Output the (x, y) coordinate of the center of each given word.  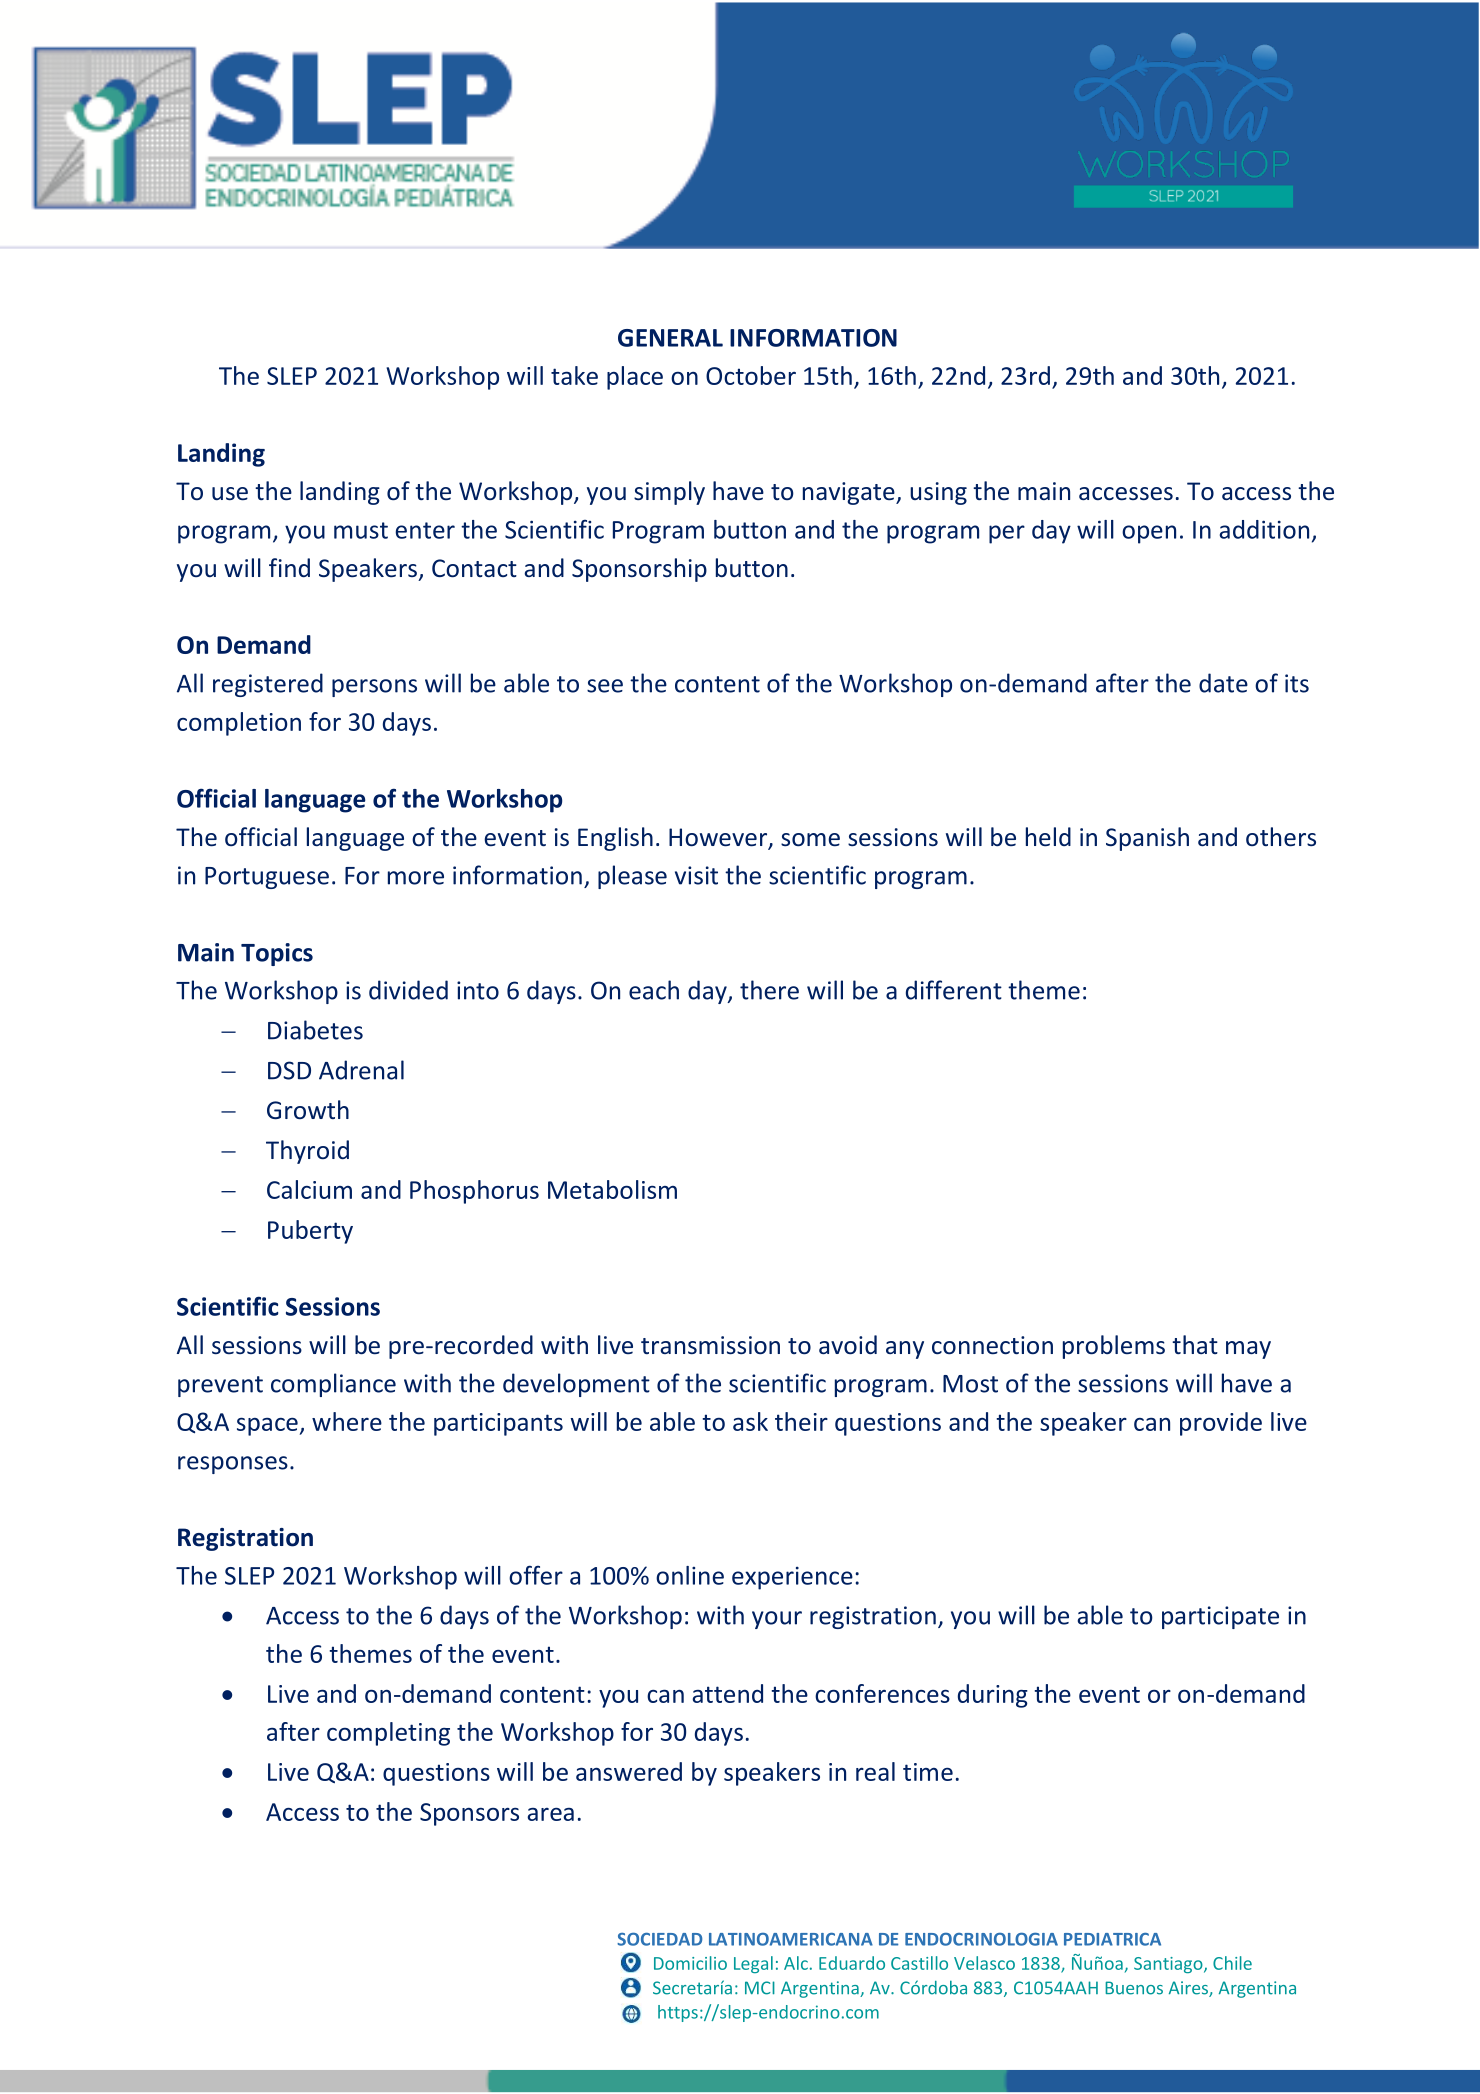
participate (1220, 1617)
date (1223, 683)
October (751, 375)
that (1195, 1344)
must (361, 530)
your (777, 1620)
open (1149, 534)
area (550, 1814)
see (605, 686)
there (769, 990)
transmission (710, 1345)
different (954, 990)
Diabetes (315, 1030)
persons (374, 688)
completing (388, 1734)
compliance (333, 1385)
